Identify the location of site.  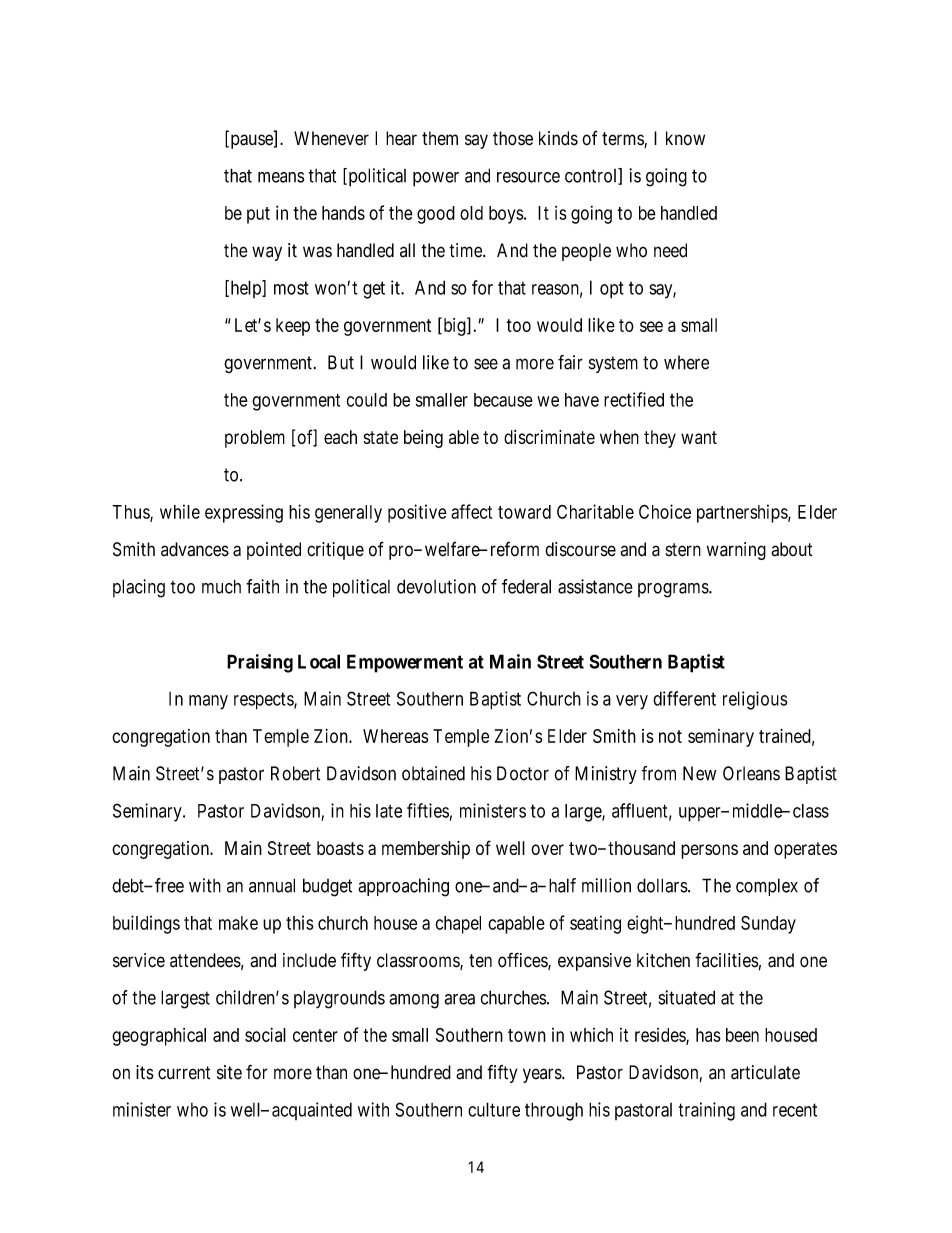
(229, 1072).
